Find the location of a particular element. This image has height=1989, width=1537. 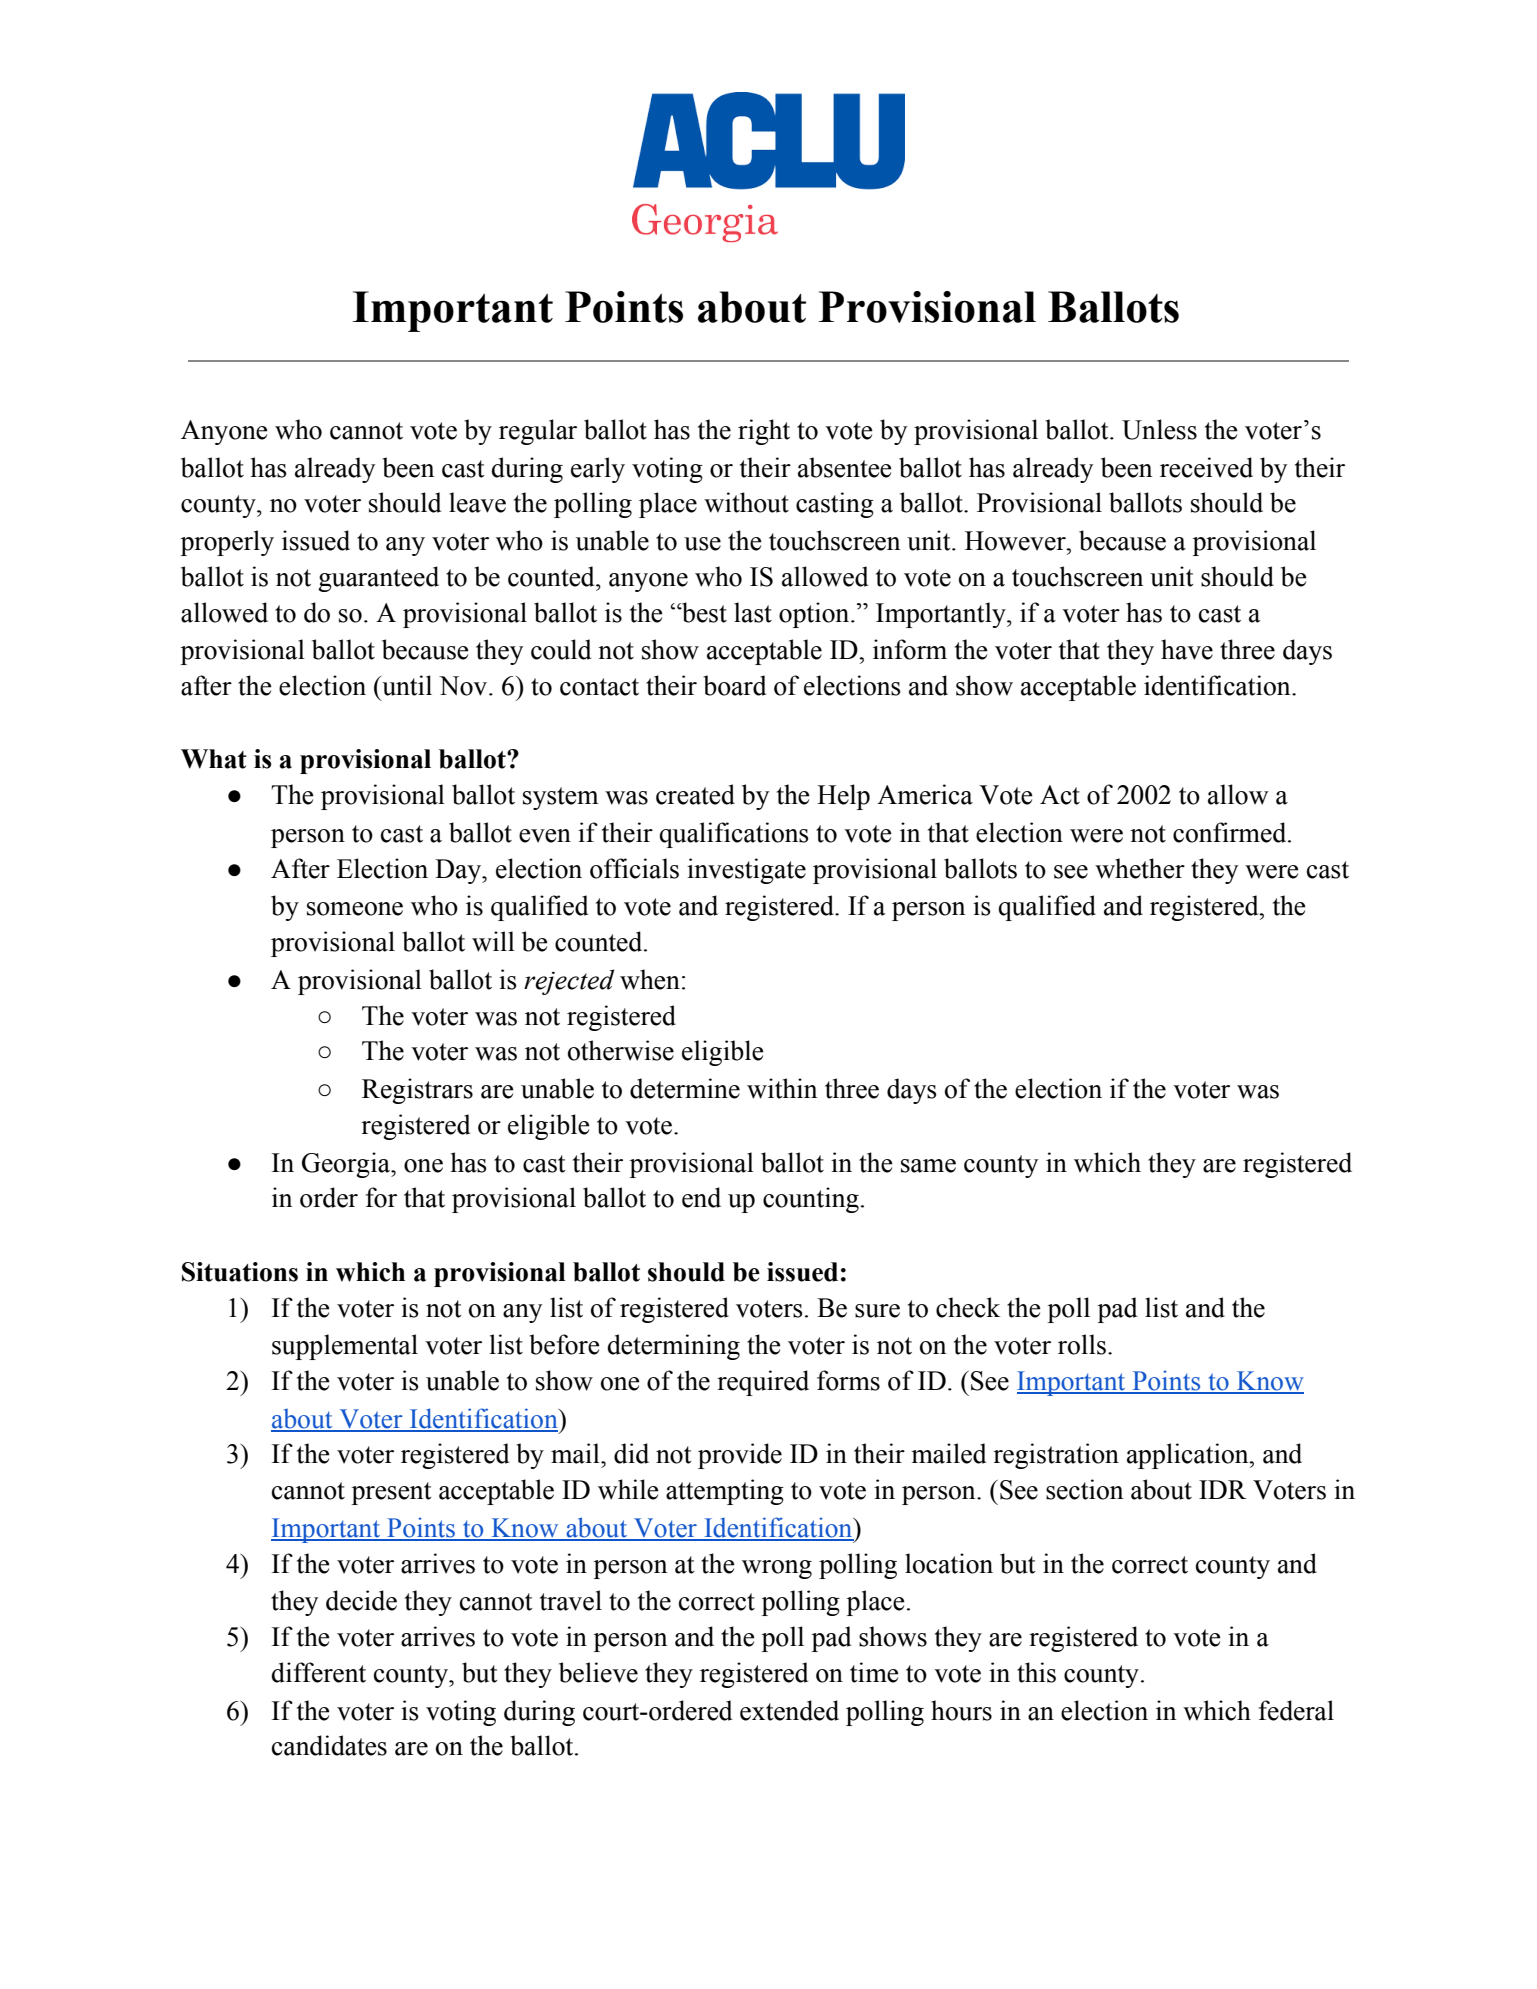

extended is located at coordinates (789, 1710).
